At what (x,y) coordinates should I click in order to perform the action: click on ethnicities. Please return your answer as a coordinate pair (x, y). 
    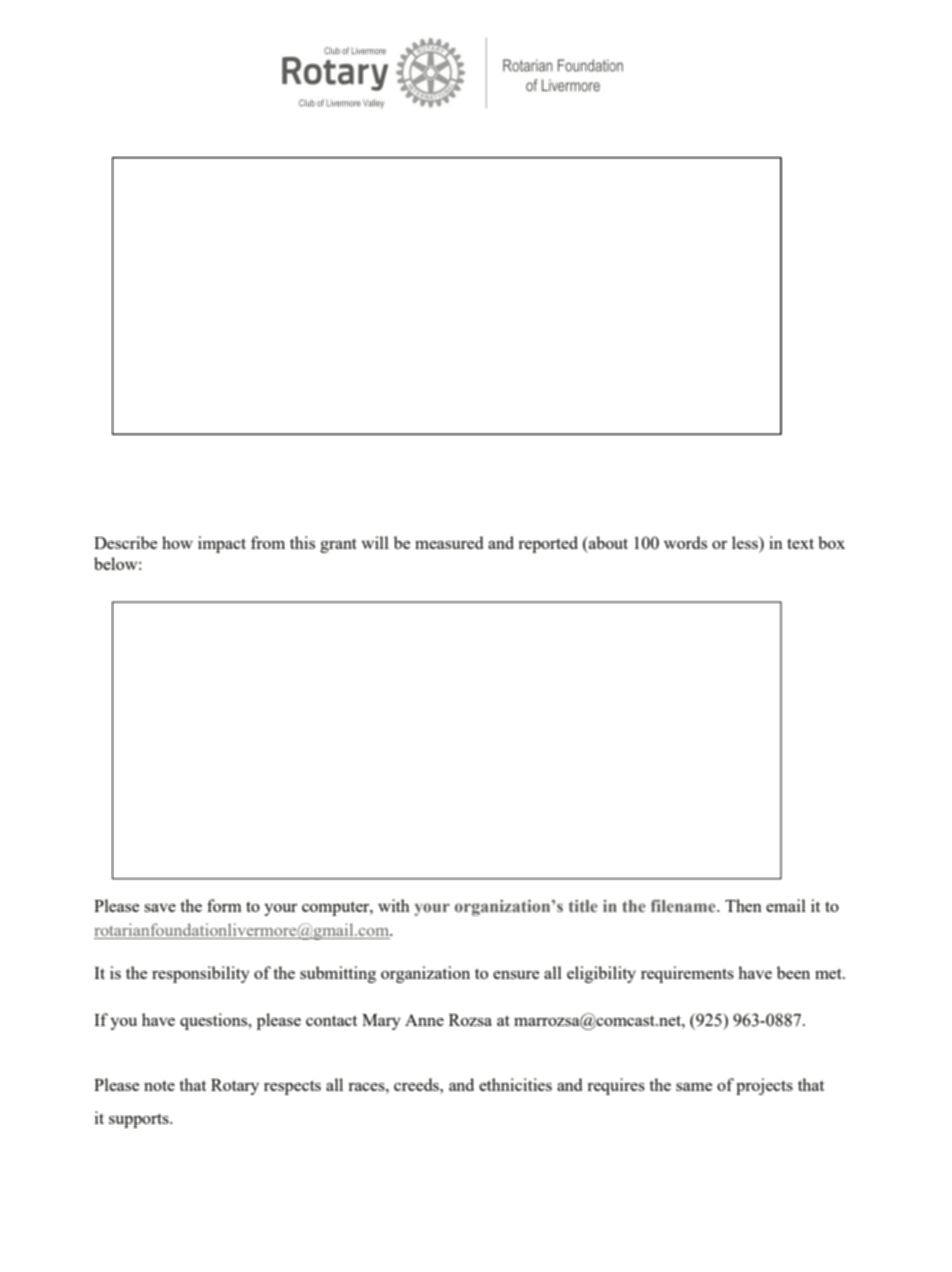
    Looking at the image, I should click on (515, 1084).
